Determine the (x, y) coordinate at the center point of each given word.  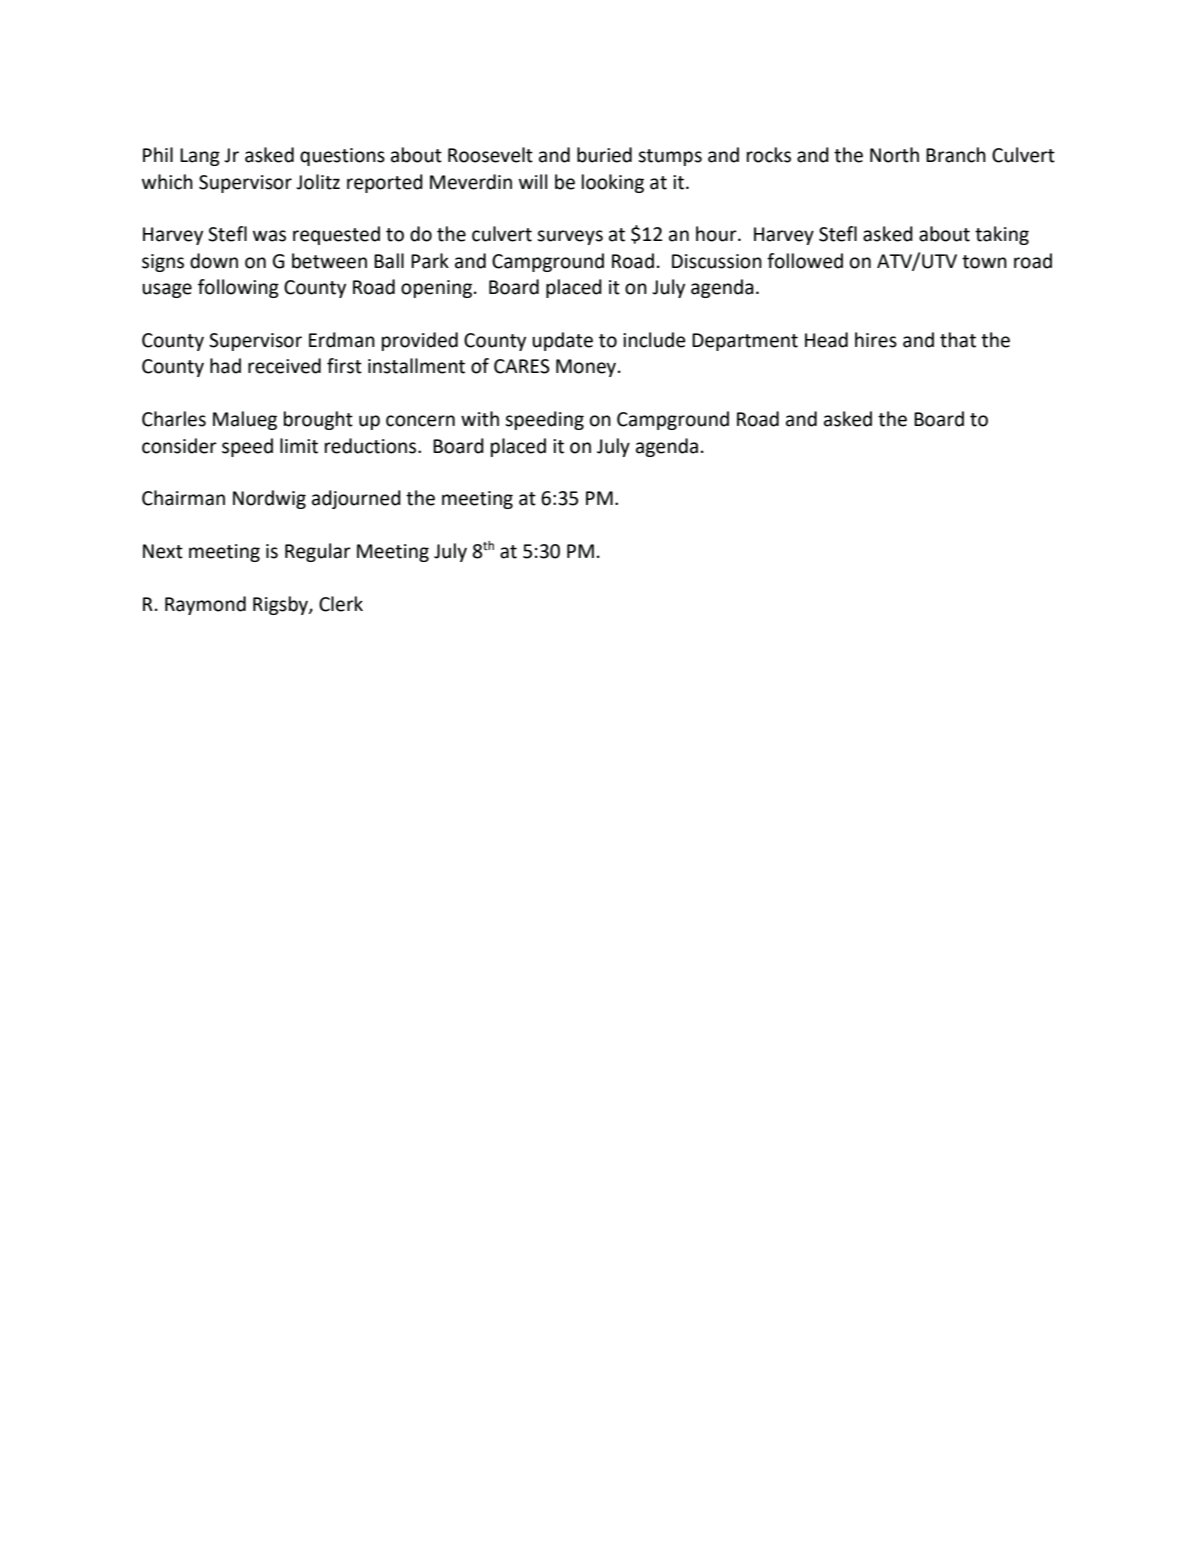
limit (299, 446)
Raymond (205, 605)
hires (876, 340)
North (894, 155)
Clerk (341, 604)
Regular (318, 552)
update (562, 341)
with (480, 419)
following (238, 288)
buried (604, 155)
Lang (200, 157)
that (958, 340)
